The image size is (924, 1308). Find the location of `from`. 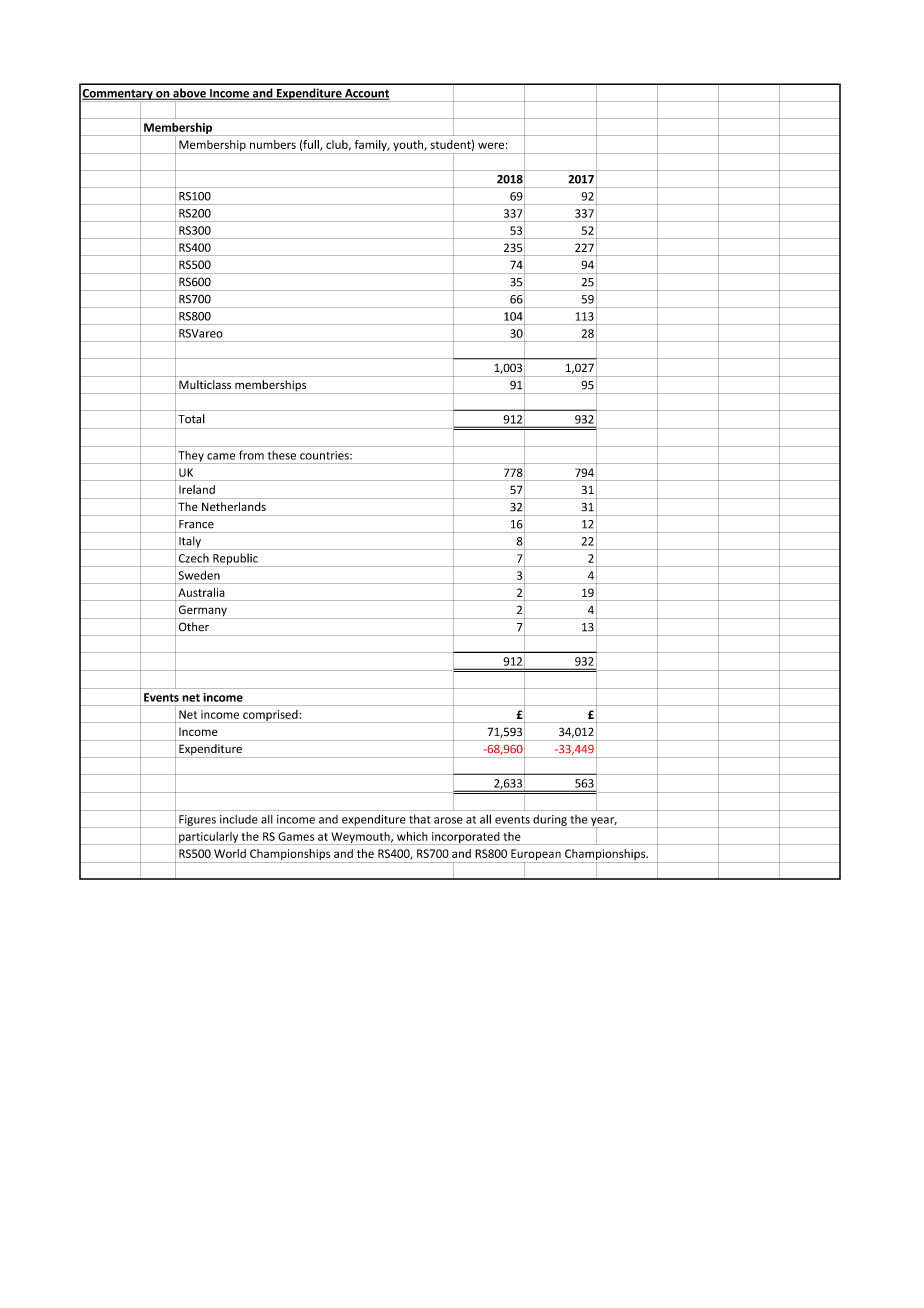

from is located at coordinates (251, 455).
